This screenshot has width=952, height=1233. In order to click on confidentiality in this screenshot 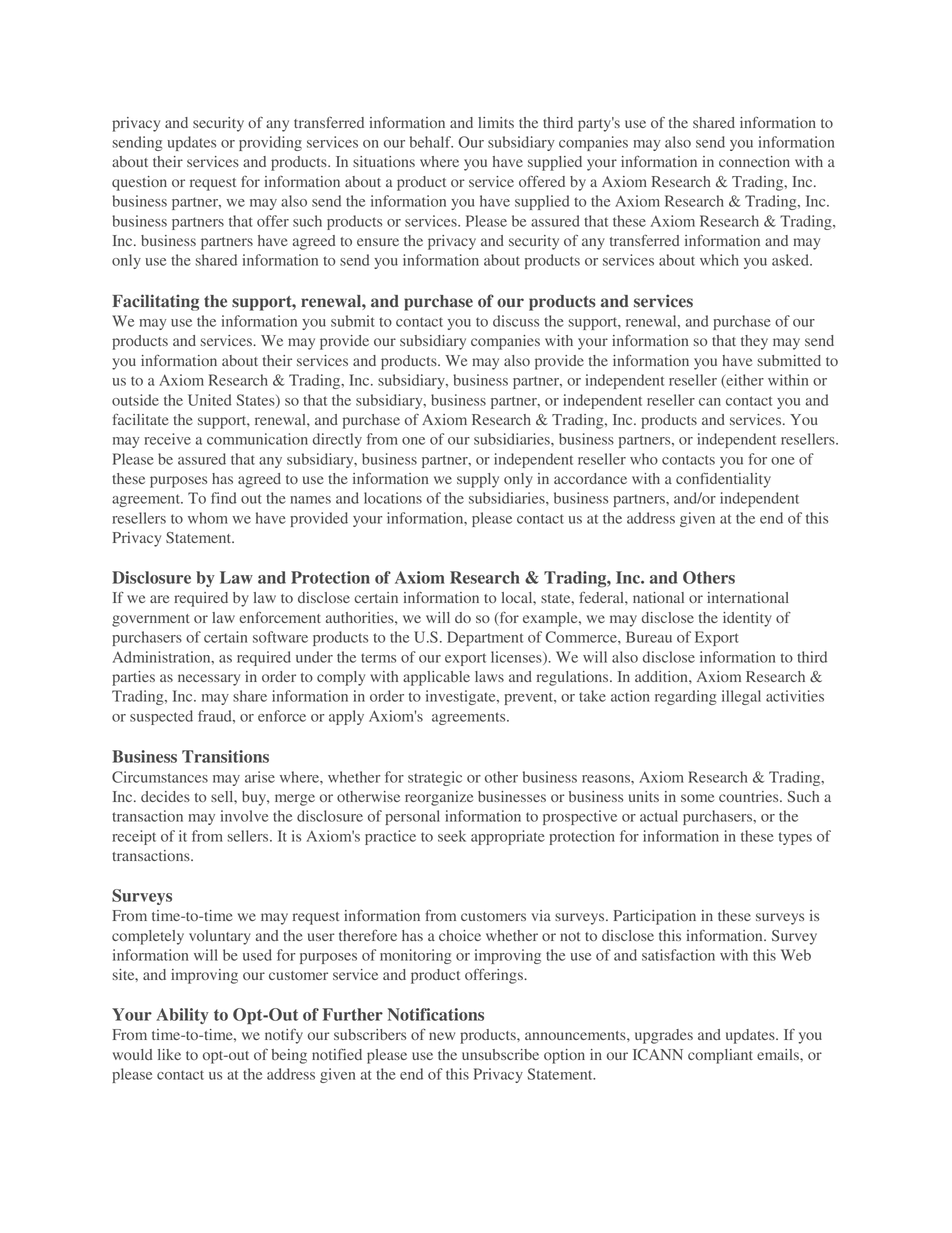, I will do `click(723, 480)`.
